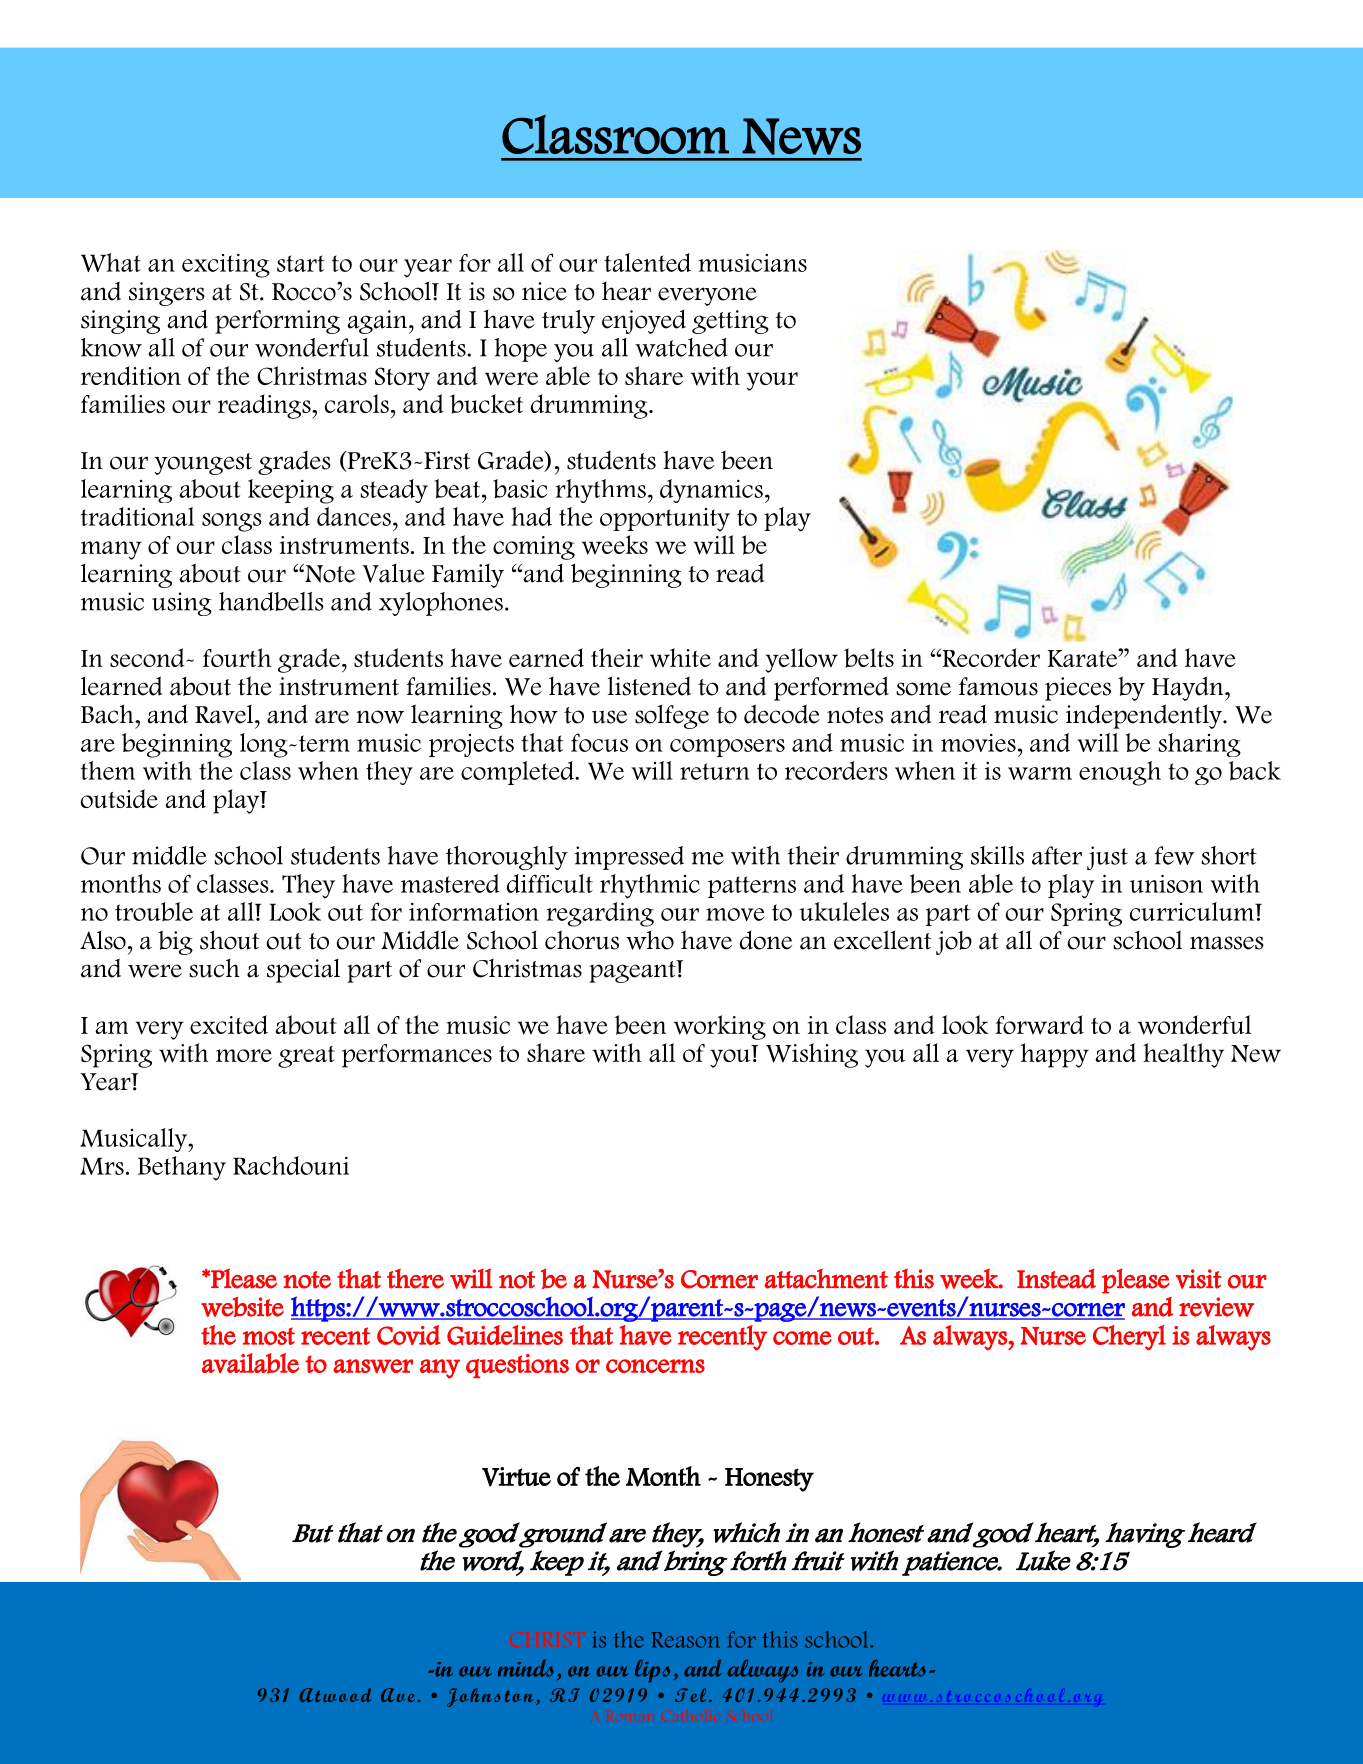 The height and width of the screenshot is (1764, 1363). Describe the element at coordinates (644, 322) in the screenshot. I see `enjoyed` at that location.
